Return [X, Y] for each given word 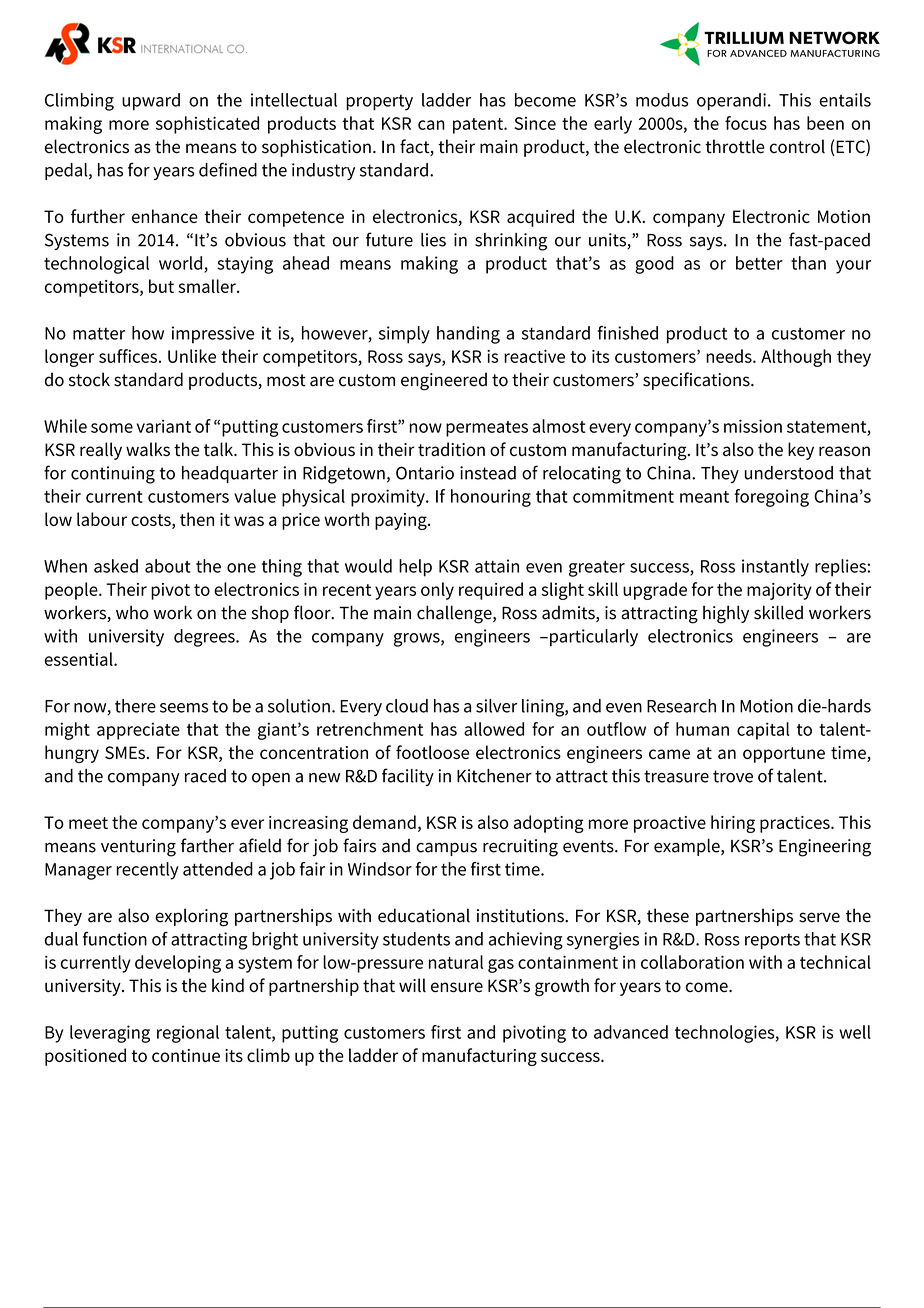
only [437, 591]
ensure [457, 987]
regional [188, 1034]
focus [746, 123]
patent [479, 126]
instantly [775, 568]
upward [151, 102]
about [168, 566]
